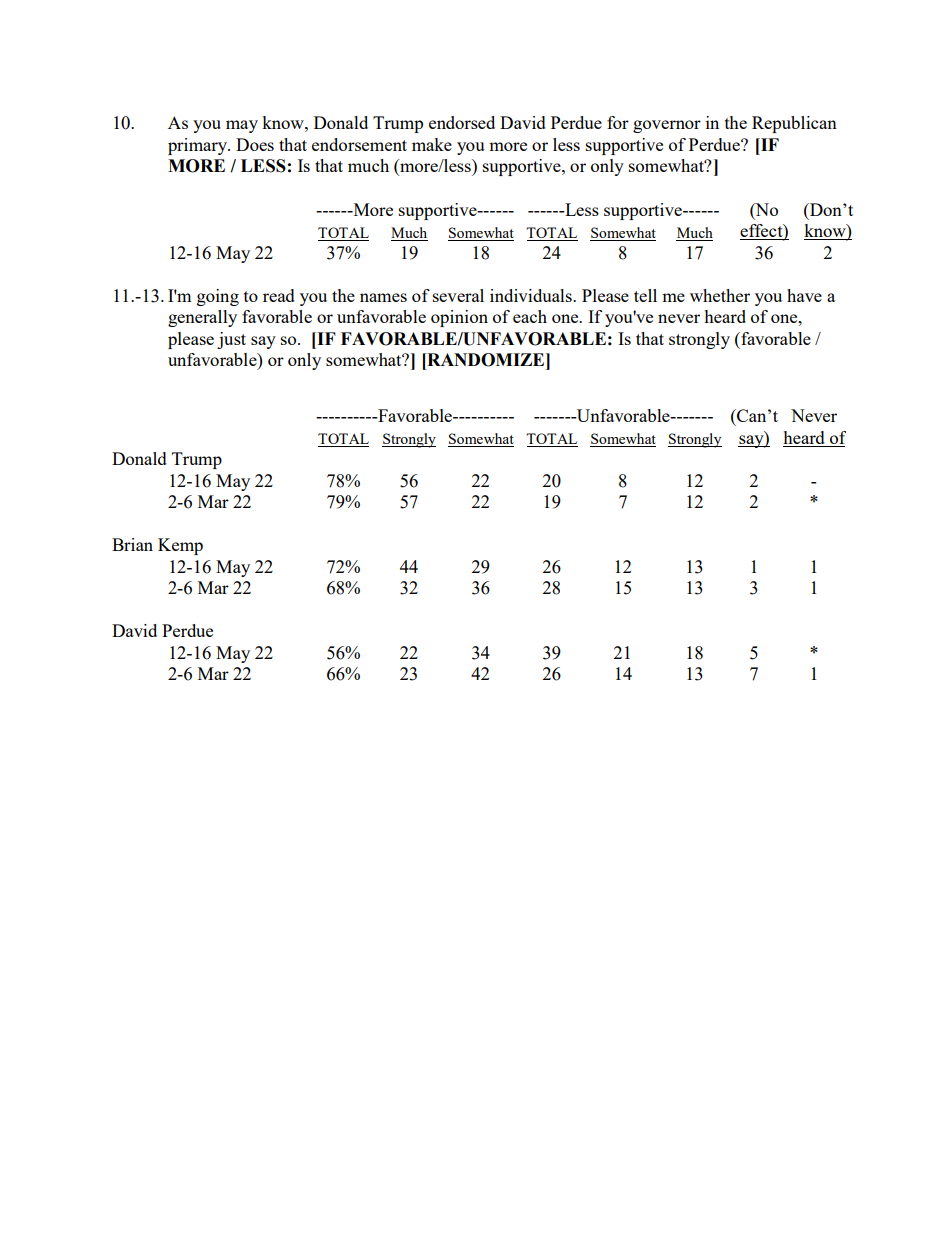 Image resolution: width=952 pixels, height=1233 pixels. I want to click on endorsed, so click(462, 122).
